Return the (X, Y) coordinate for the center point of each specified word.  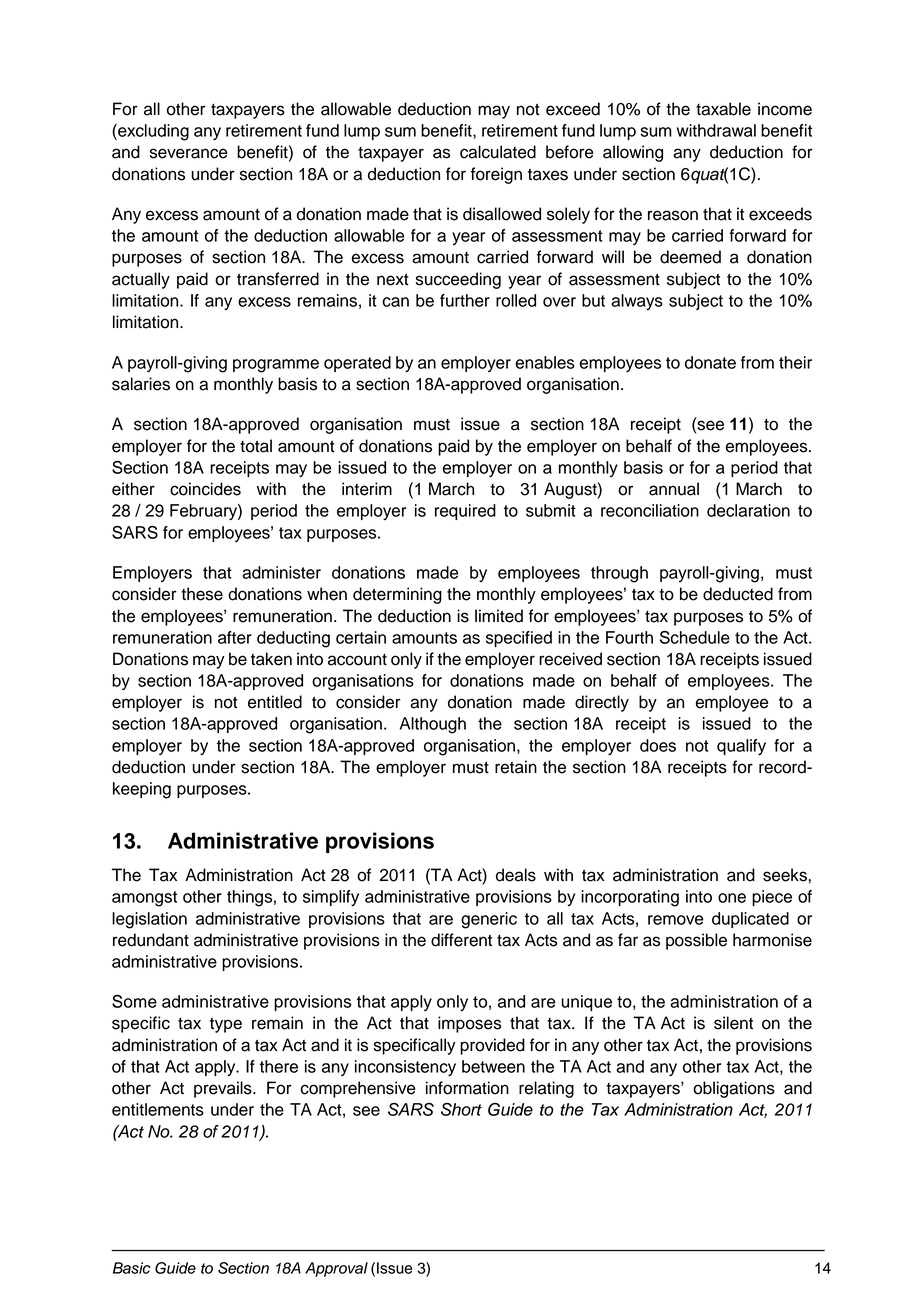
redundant (151, 940)
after (235, 637)
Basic (131, 1268)
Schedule (695, 637)
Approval (336, 1269)
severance (189, 153)
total (256, 446)
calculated (498, 152)
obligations (734, 1089)
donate (710, 362)
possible (696, 941)
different (461, 940)
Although (433, 725)
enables (545, 362)
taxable (723, 109)
